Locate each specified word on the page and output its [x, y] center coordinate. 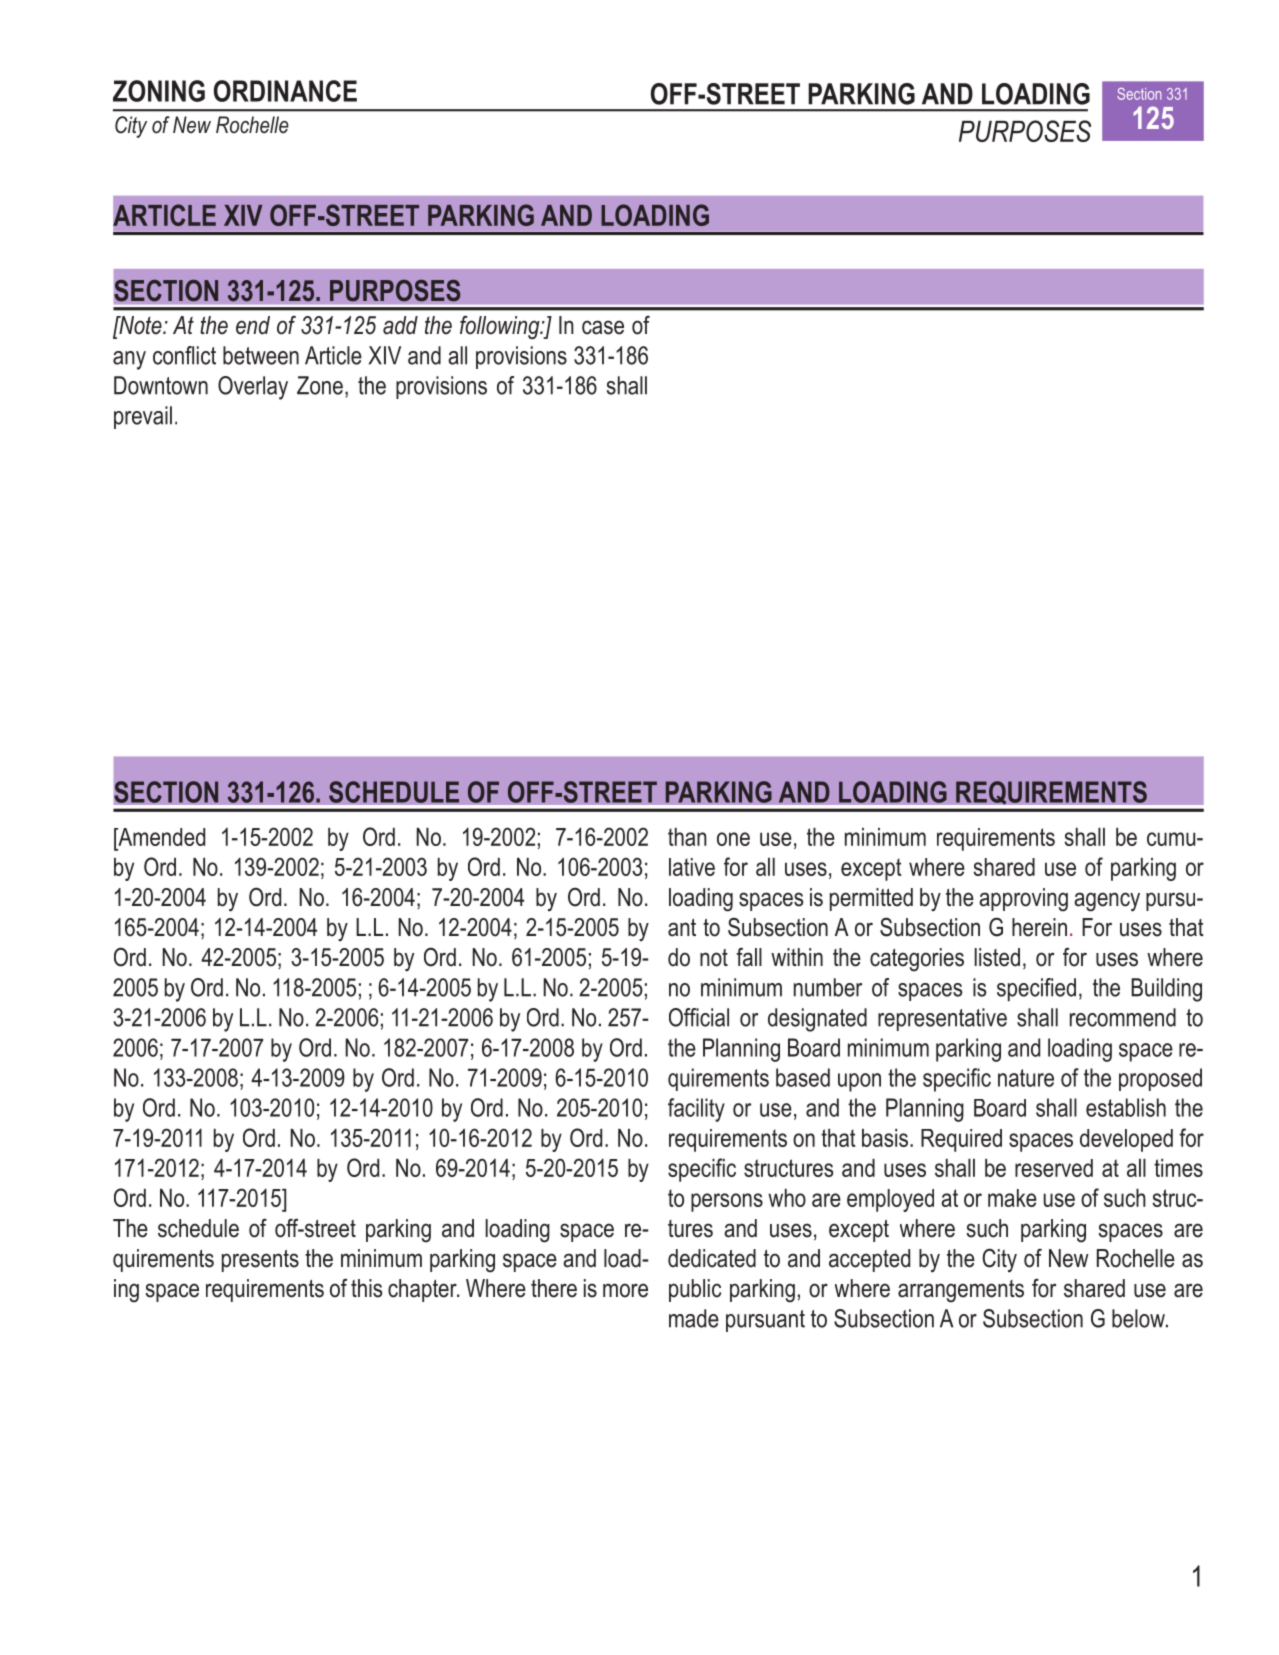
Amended [160, 837]
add [400, 325]
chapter [423, 1290]
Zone [320, 385]
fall [749, 957]
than [687, 837]
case [603, 327]
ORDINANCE [285, 91]
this [366, 1288]
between [261, 355]
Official [699, 1017]
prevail [143, 417]
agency [1107, 902]
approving [1023, 900]
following [501, 327]
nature [1026, 1078]
